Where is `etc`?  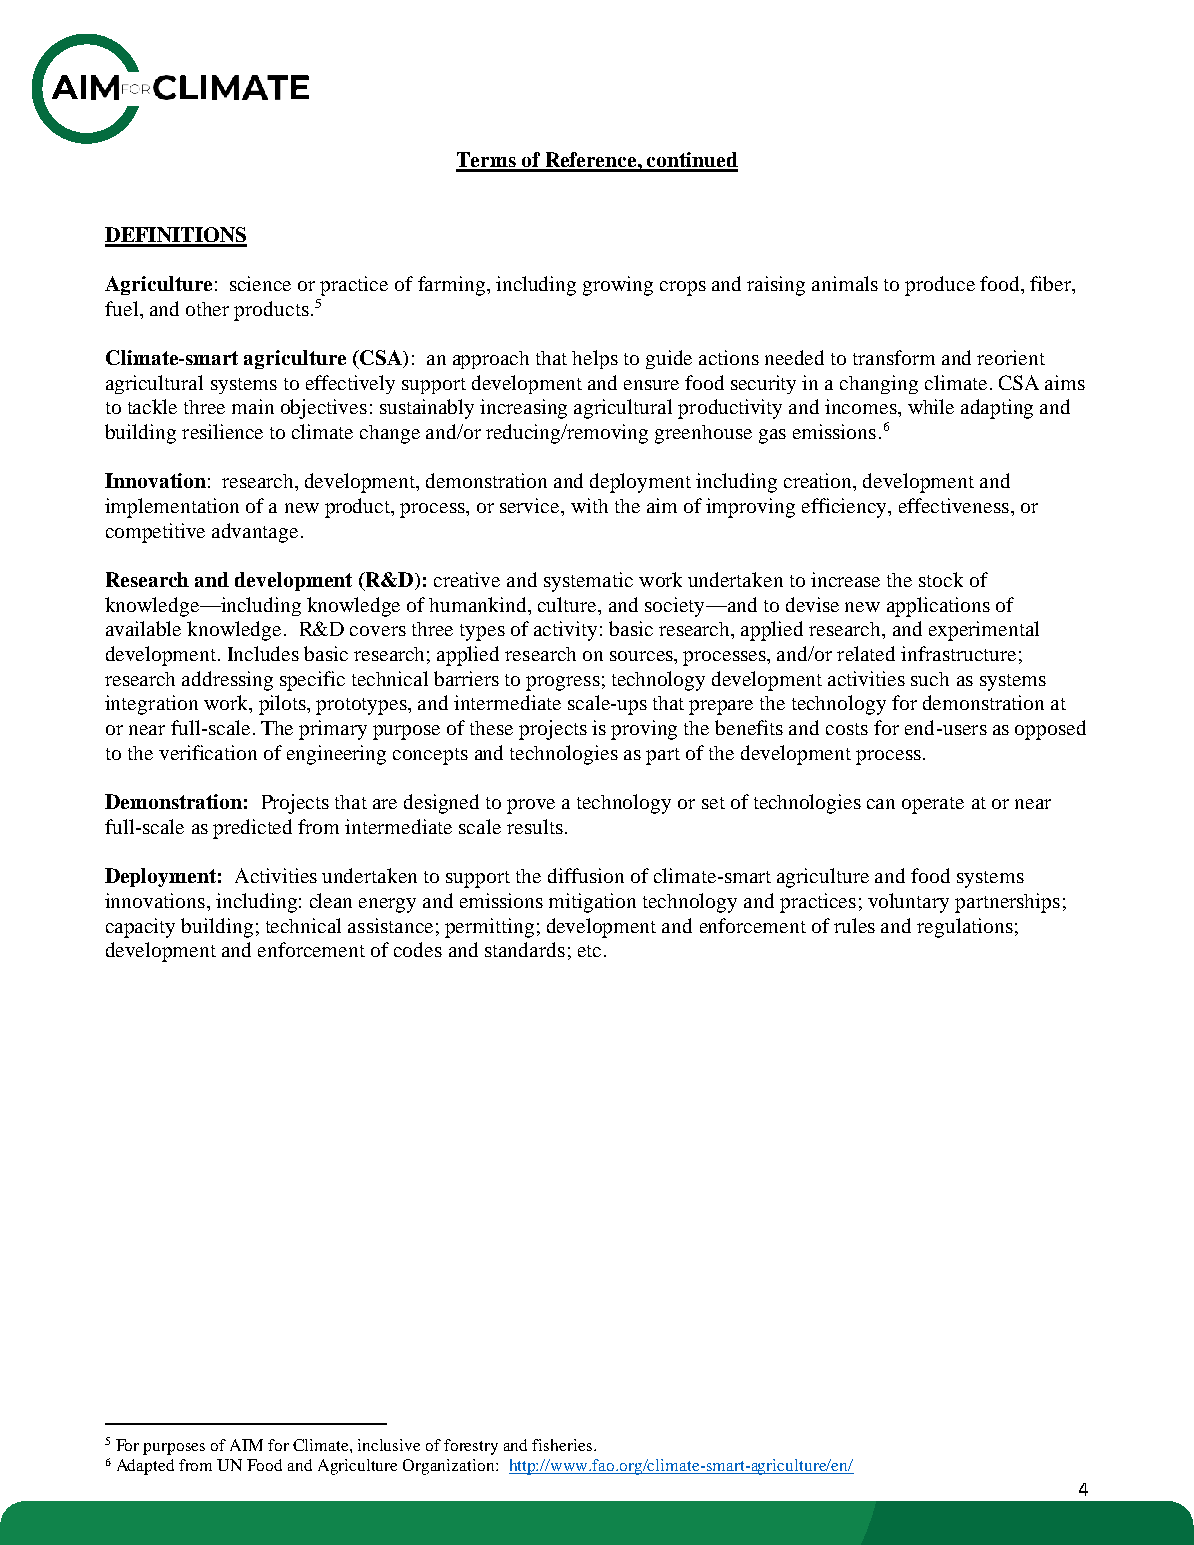 etc is located at coordinates (589, 951).
